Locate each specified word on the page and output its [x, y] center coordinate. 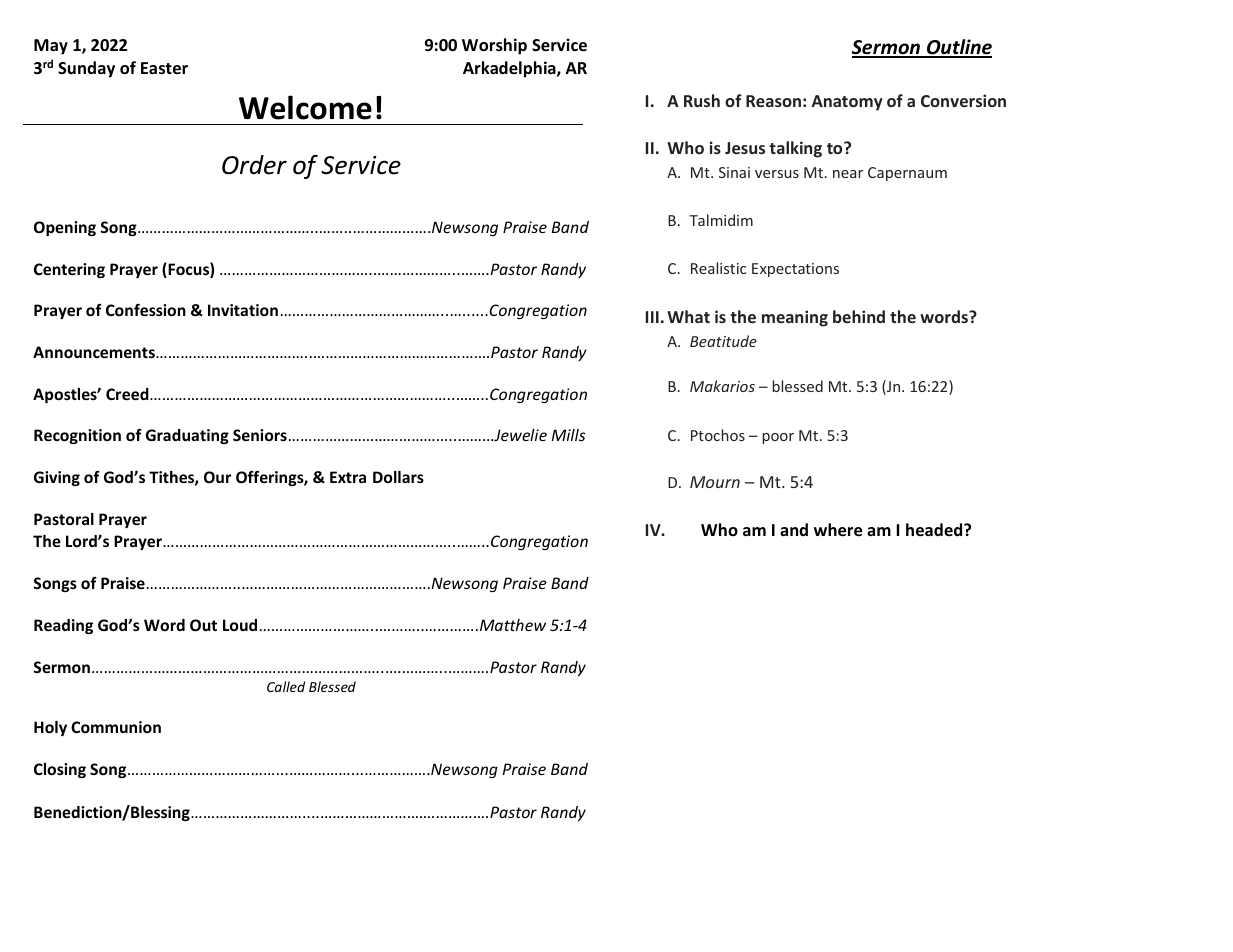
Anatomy [847, 103]
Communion [116, 727]
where [838, 530]
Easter [164, 68]
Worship [494, 46]
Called [286, 686]
